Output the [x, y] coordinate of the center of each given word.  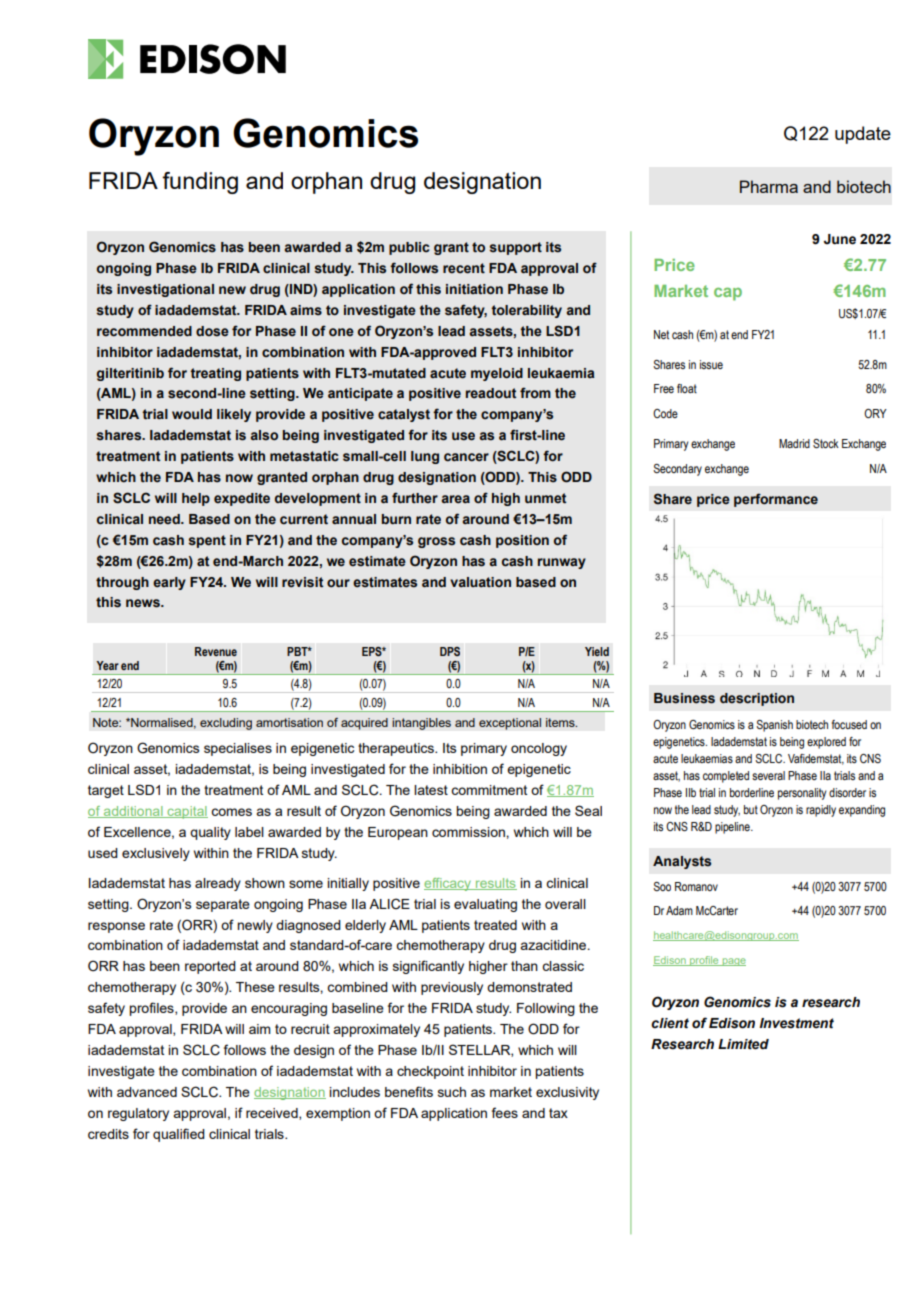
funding [200, 183]
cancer [466, 457]
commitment [489, 790]
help [196, 499]
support [516, 248]
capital [186, 812]
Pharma [769, 186]
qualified [179, 1135]
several [768, 775]
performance [776, 500]
